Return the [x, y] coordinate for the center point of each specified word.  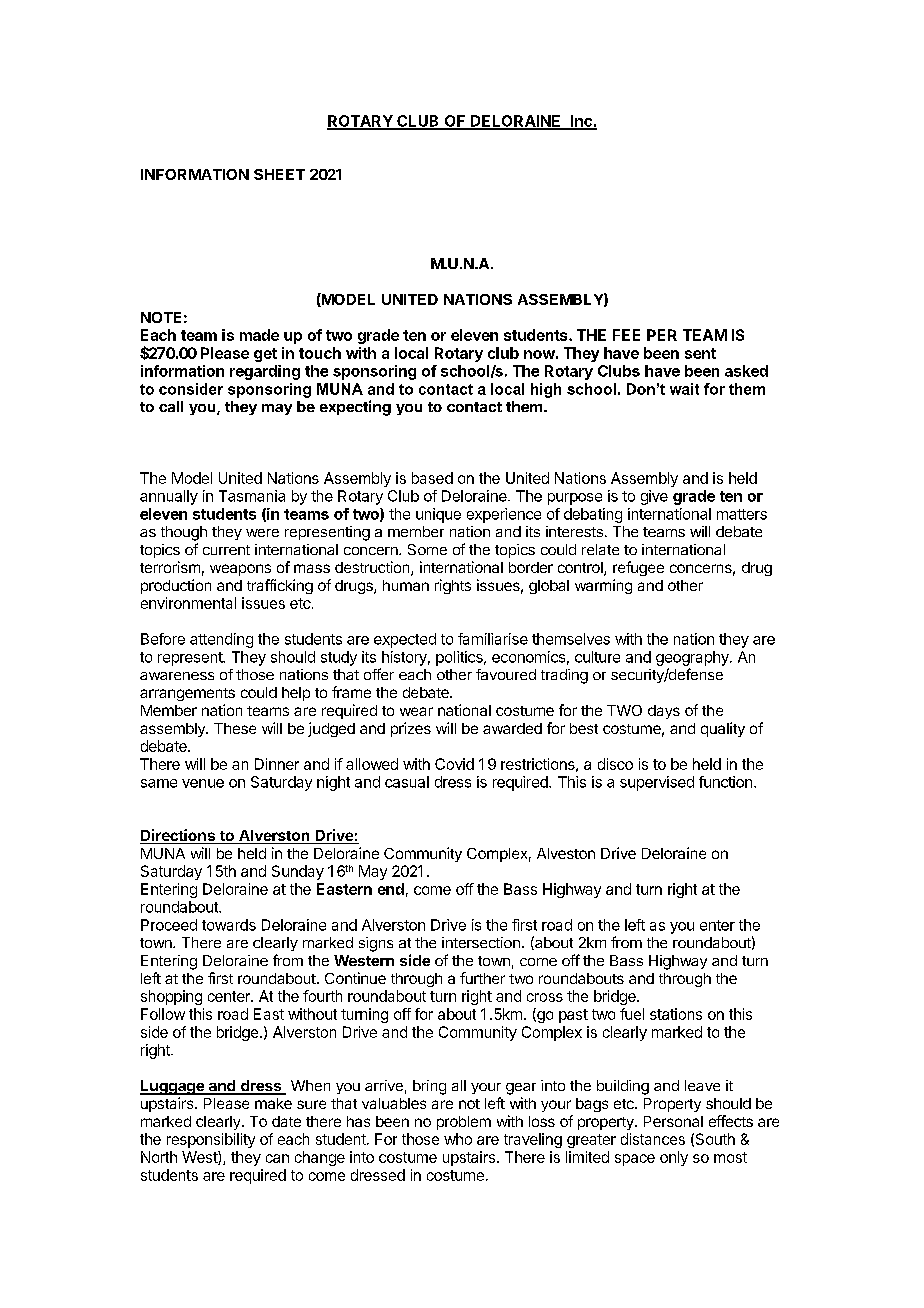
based [432, 478]
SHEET [279, 174]
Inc [581, 122]
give [654, 497]
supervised [657, 783]
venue [203, 783]
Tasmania [252, 496]
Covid [454, 764]
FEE [626, 335]
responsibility [211, 1140]
